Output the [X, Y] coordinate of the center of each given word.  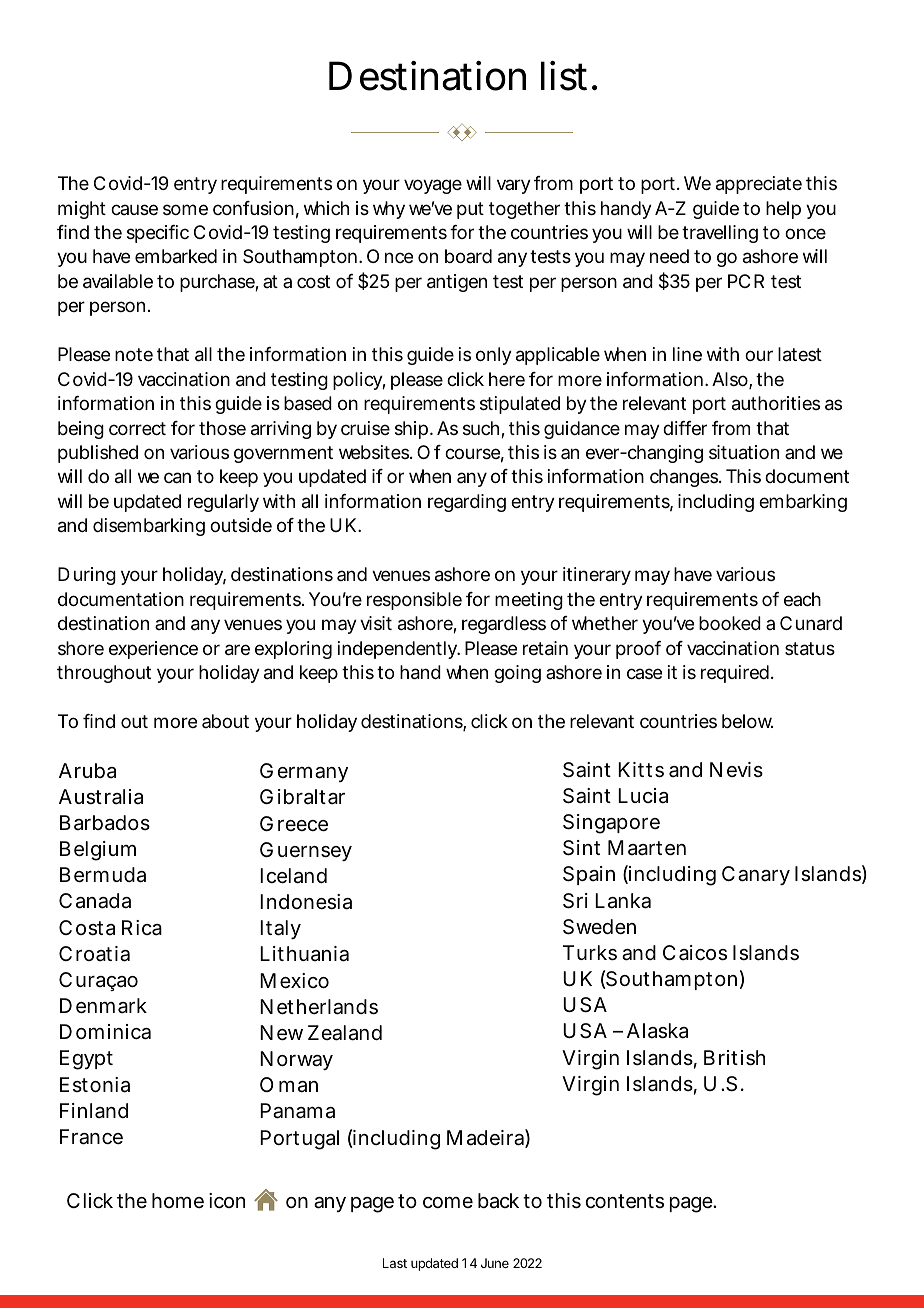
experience [153, 650]
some [185, 209]
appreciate [759, 185]
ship [413, 430]
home [178, 1200]
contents [625, 1201]
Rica [142, 928]
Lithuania [304, 954]
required [737, 674]
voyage [433, 186]
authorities [776, 403]
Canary [756, 875]
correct [137, 428]
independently [399, 650]
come [448, 1202]
